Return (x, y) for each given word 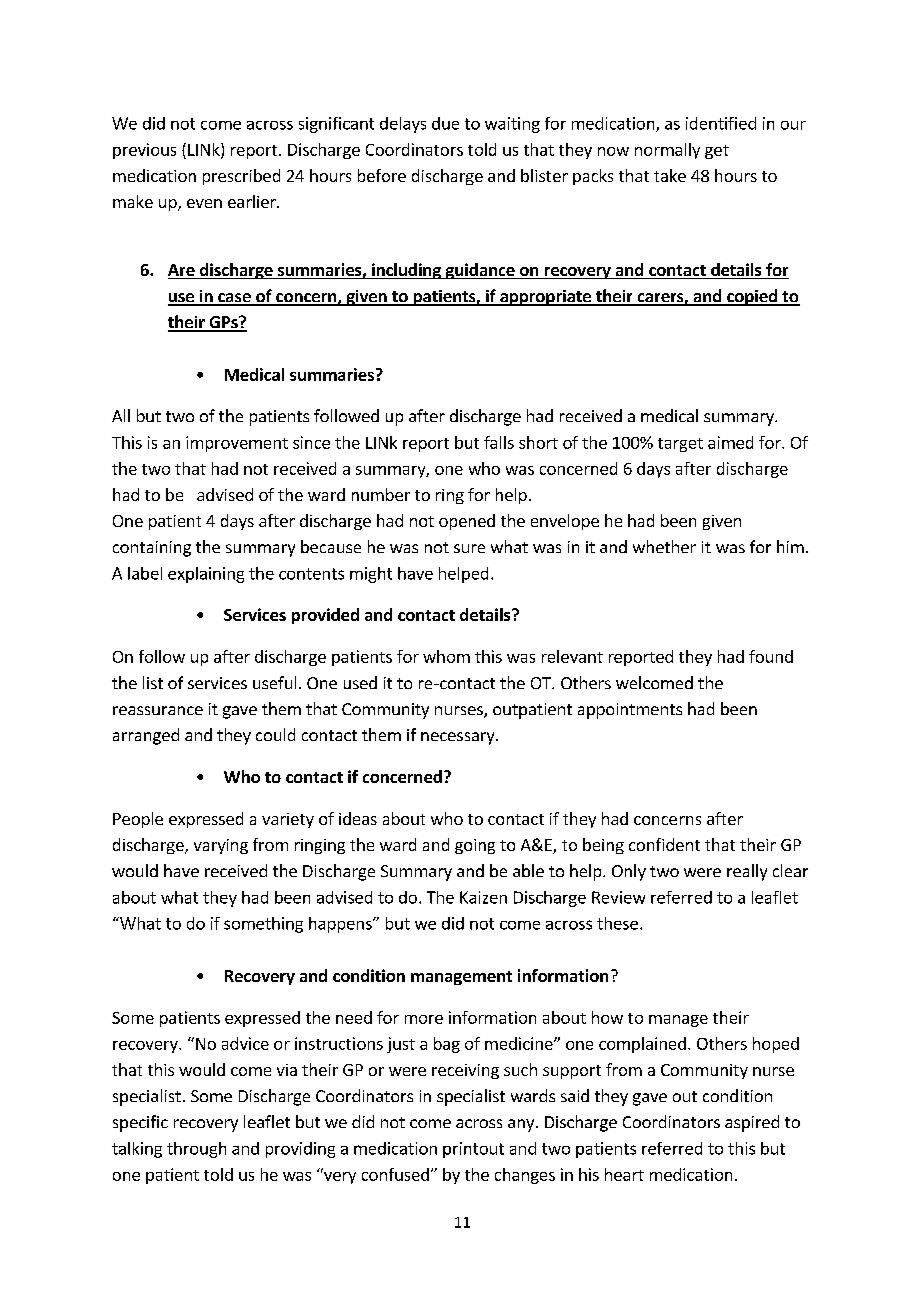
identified (721, 123)
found (771, 656)
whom (446, 656)
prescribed (241, 177)
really (747, 872)
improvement (237, 444)
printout (473, 1150)
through (196, 1150)
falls (499, 442)
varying (221, 846)
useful (274, 682)
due (445, 123)
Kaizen (483, 897)
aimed (730, 442)
